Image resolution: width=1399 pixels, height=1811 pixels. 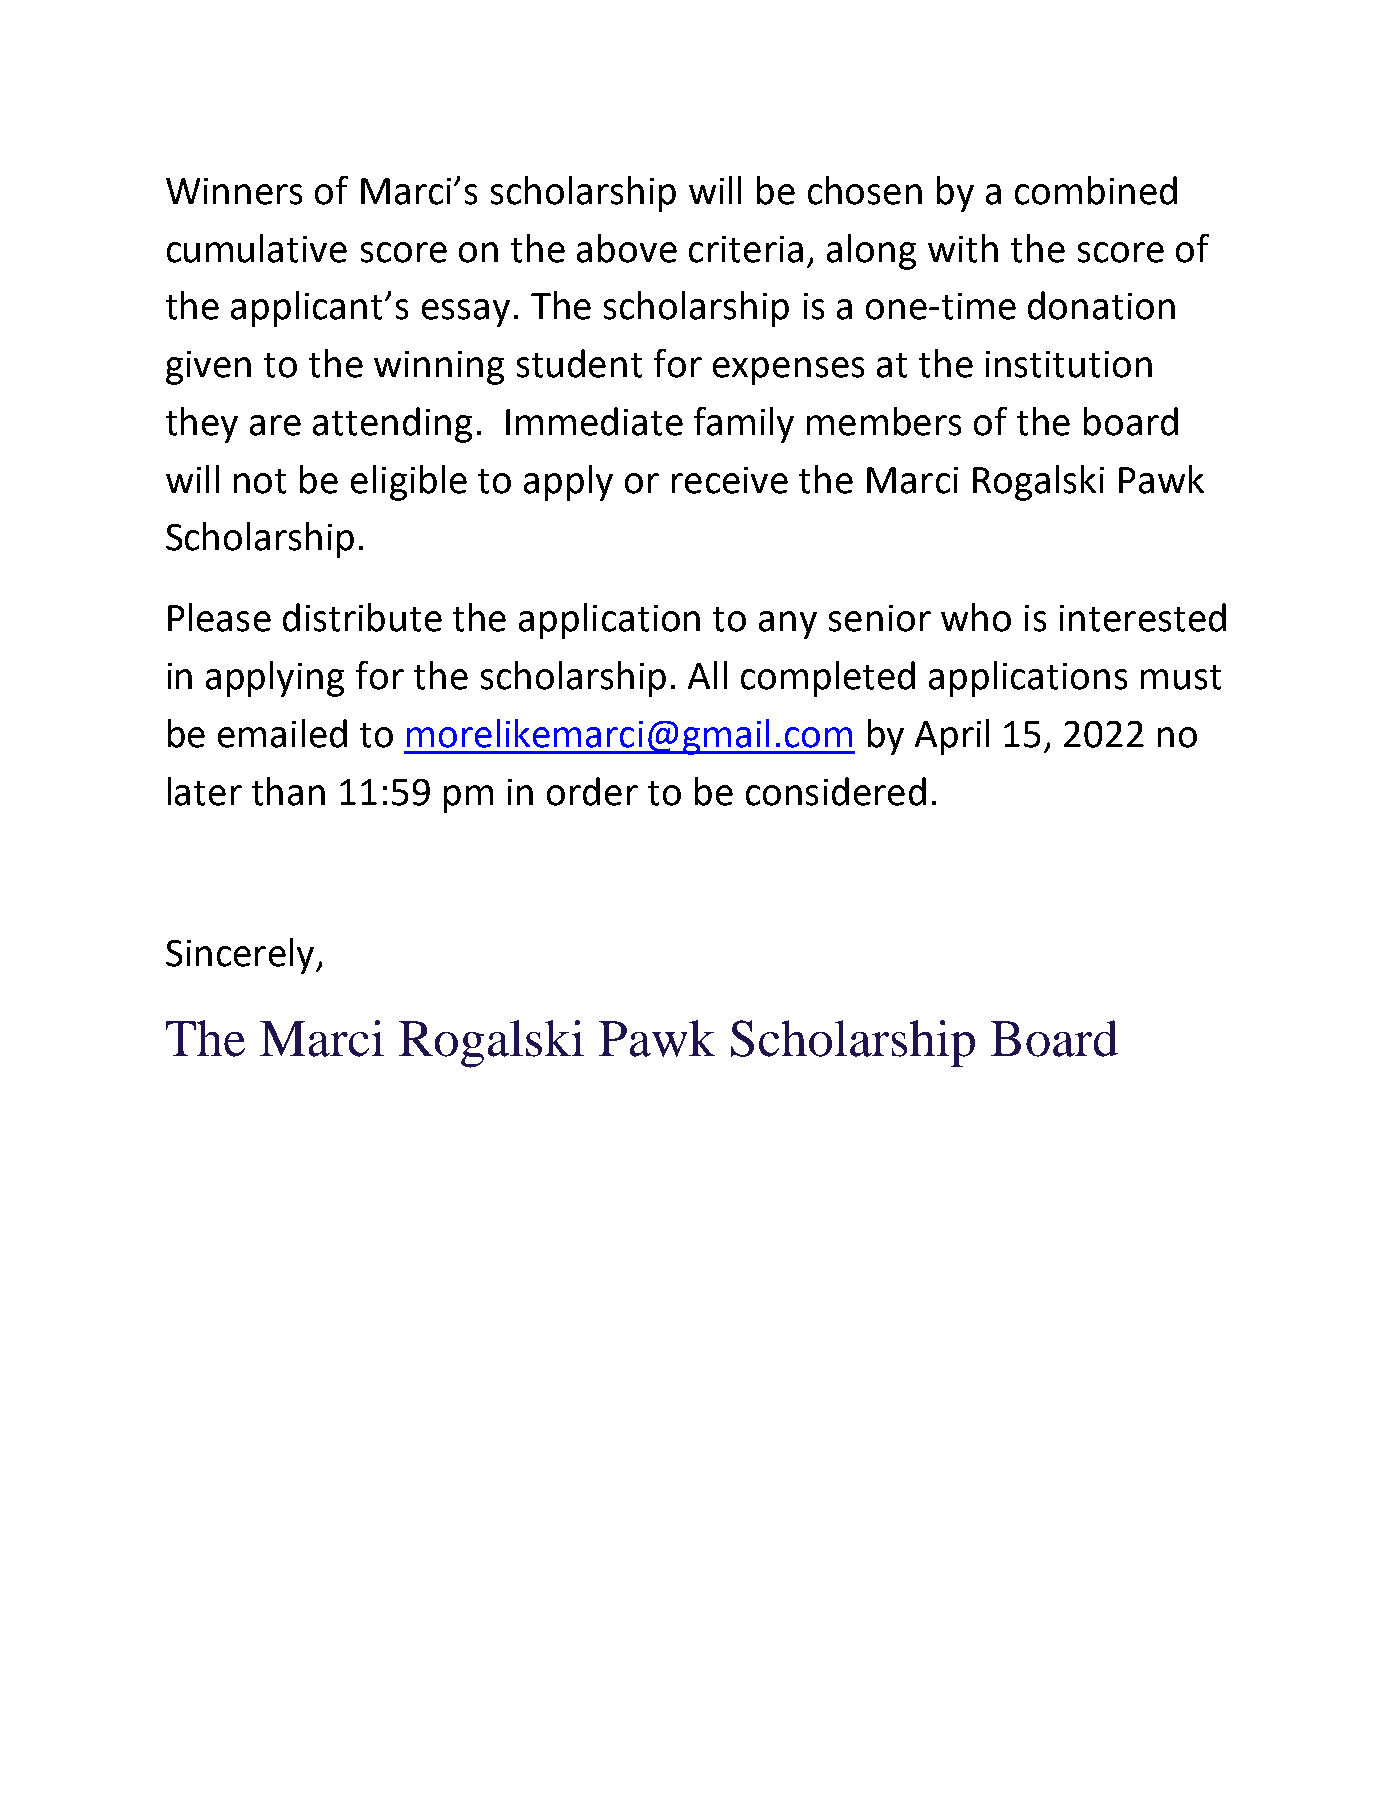 What do you see at coordinates (884, 421) in the screenshot?
I see `members` at bounding box center [884, 421].
